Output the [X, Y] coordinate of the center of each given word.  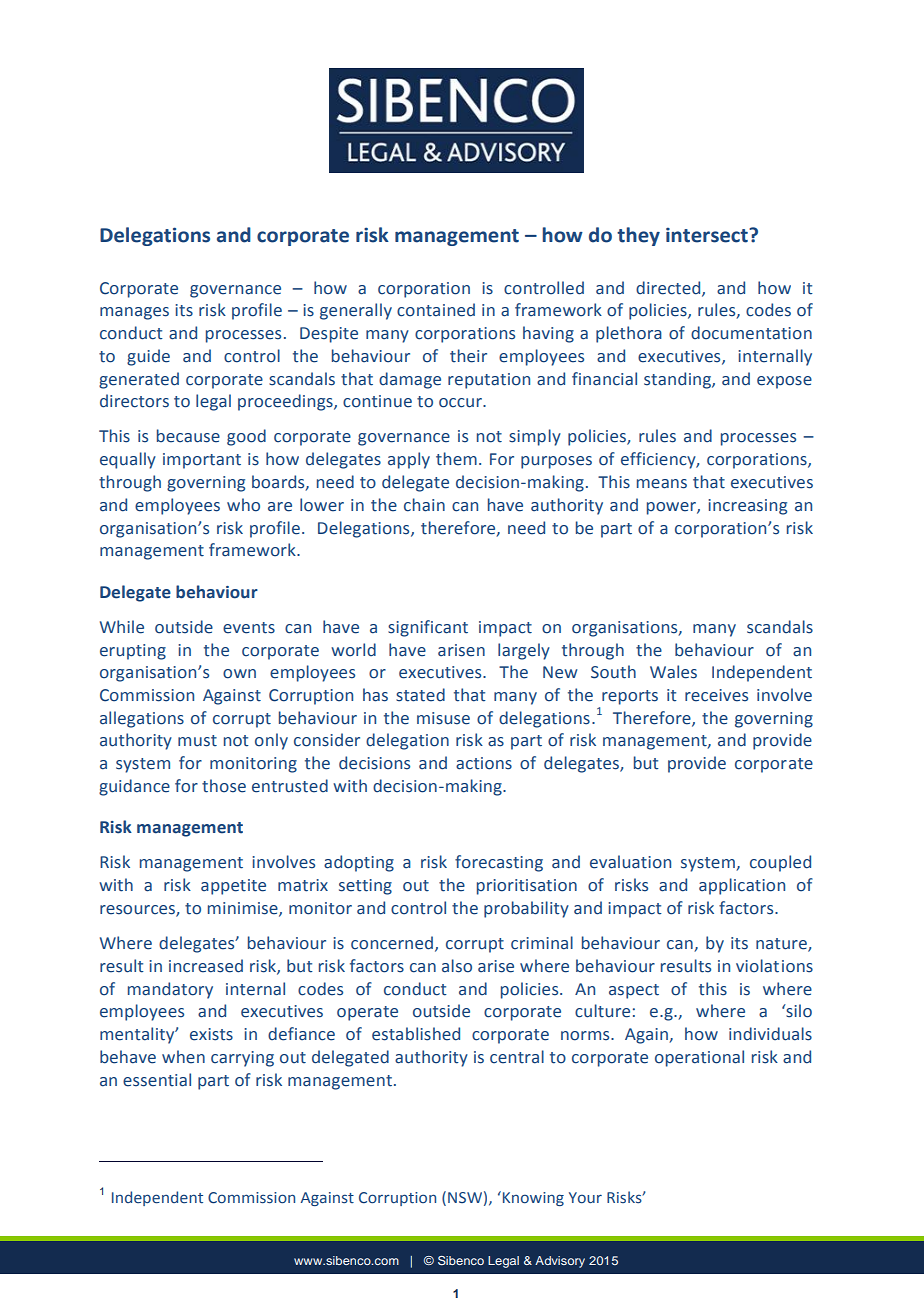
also [457, 966]
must [197, 741]
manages [134, 313]
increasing [747, 507]
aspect [634, 991]
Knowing [532, 1198]
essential [157, 1080]
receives [716, 695]
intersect [708, 235]
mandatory [170, 990]
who [243, 505]
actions [484, 763]
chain [424, 505]
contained [436, 310]
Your [585, 1197]
